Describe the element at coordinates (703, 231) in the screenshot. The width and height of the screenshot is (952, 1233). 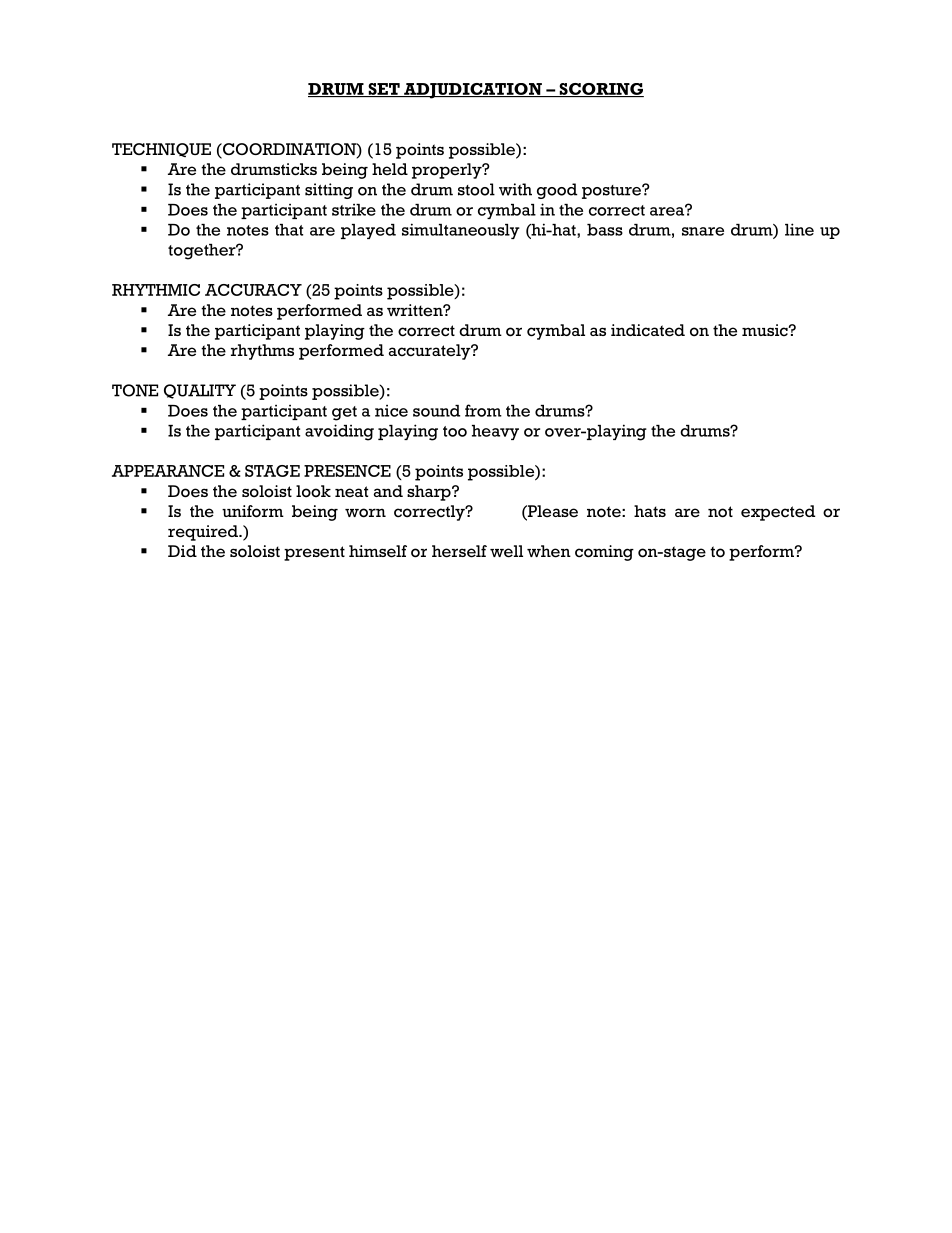
I see `snare` at that location.
